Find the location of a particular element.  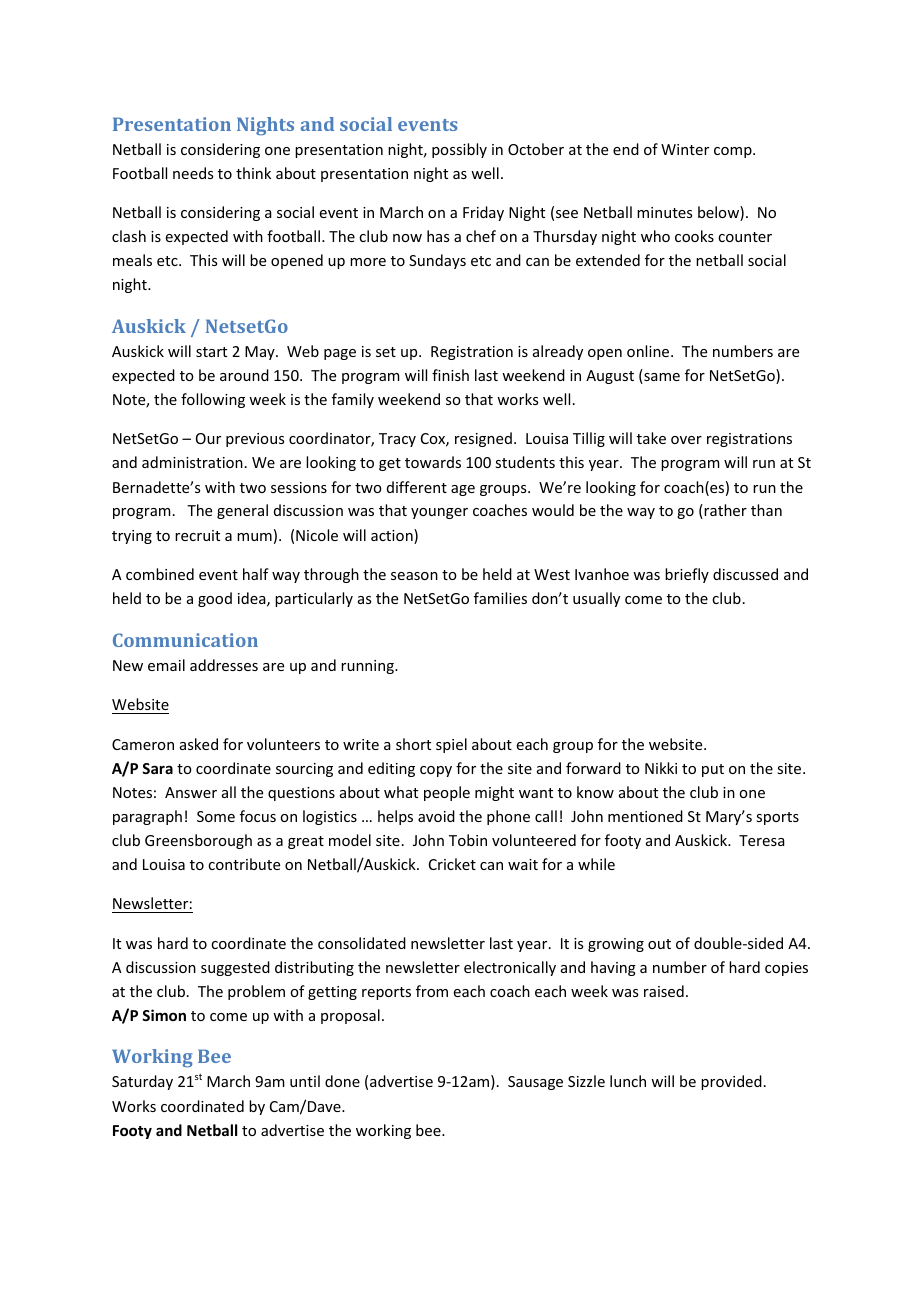

same is located at coordinates (661, 378).
